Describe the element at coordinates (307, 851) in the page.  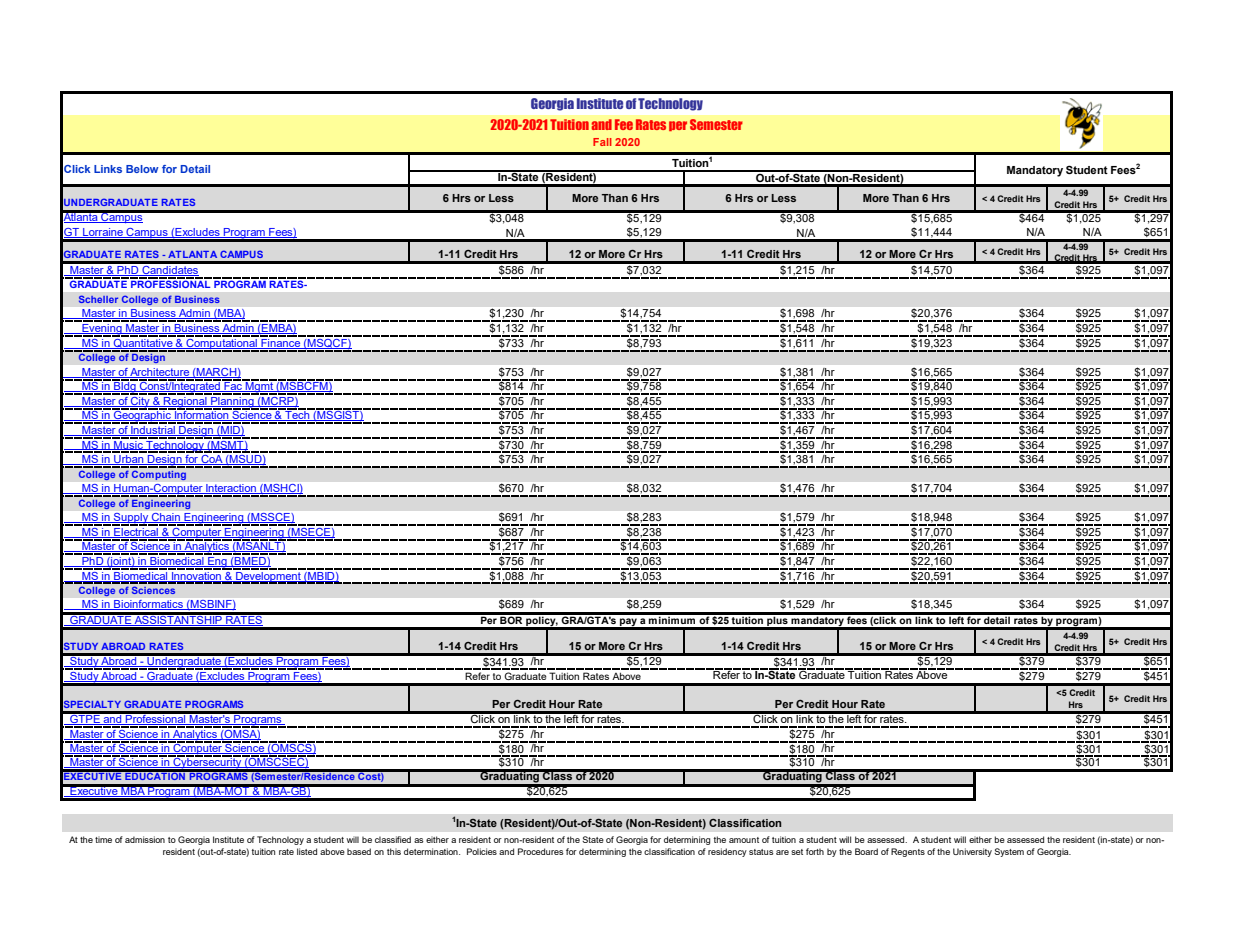
I see `listed` at that location.
